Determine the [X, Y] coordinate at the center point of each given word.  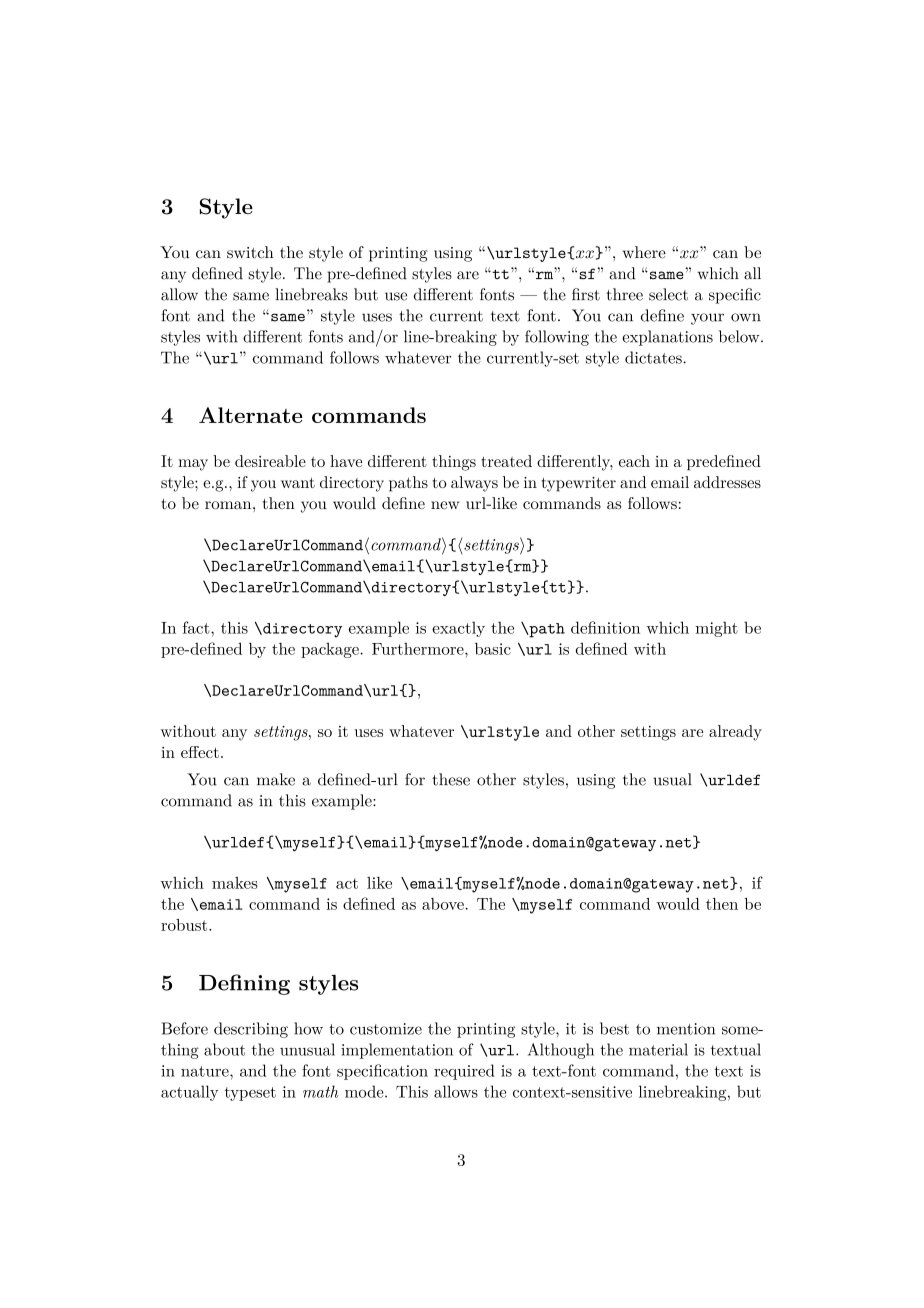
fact [197, 627]
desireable [270, 461]
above [444, 904]
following [557, 338]
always [474, 484]
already [735, 733]
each [634, 461]
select [668, 294]
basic [493, 648]
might [717, 629]
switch [250, 252]
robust [185, 925]
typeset [250, 1094]
